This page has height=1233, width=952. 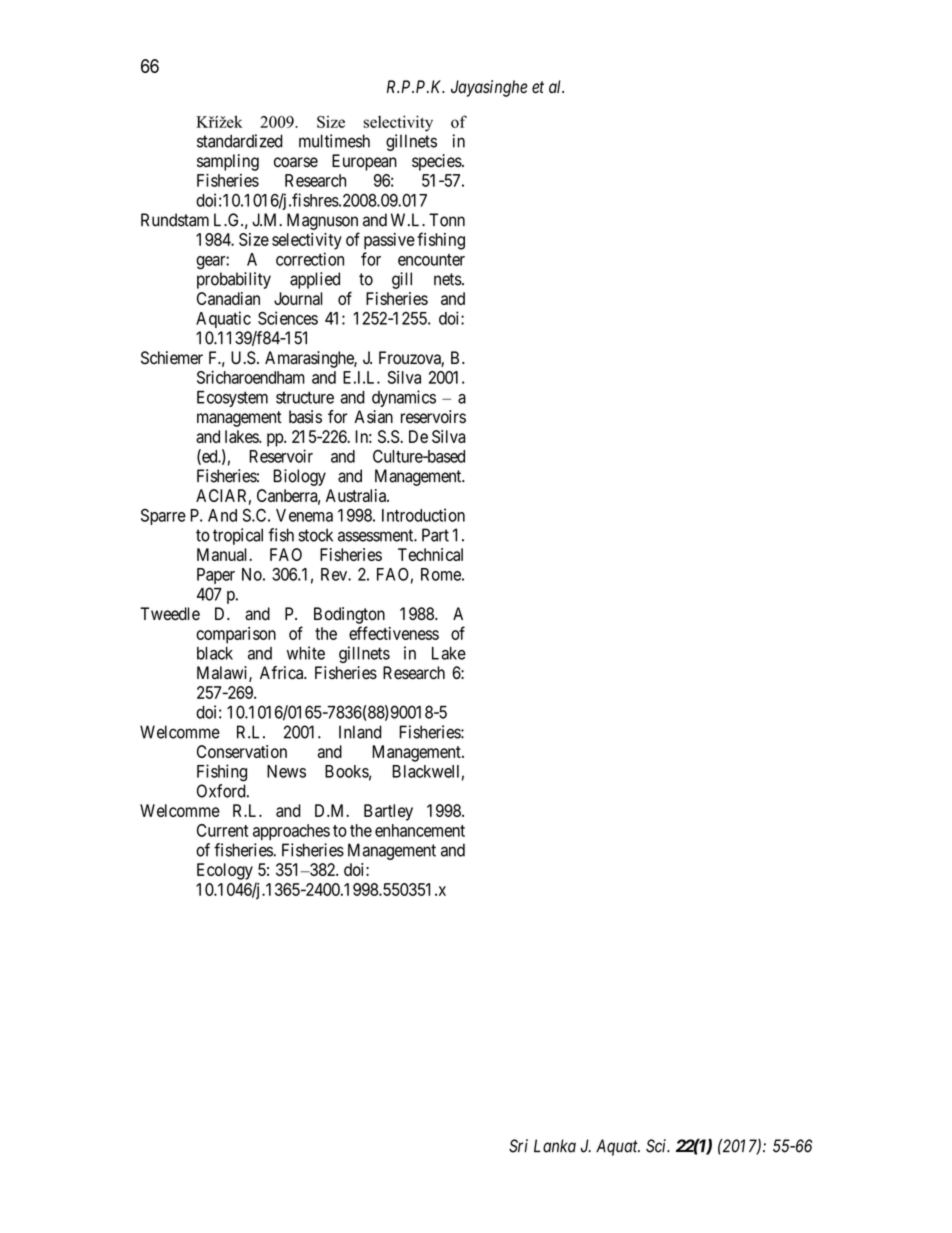 What do you see at coordinates (388, 812) in the page?
I see `Bartley` at bounding box center [388, 812].
